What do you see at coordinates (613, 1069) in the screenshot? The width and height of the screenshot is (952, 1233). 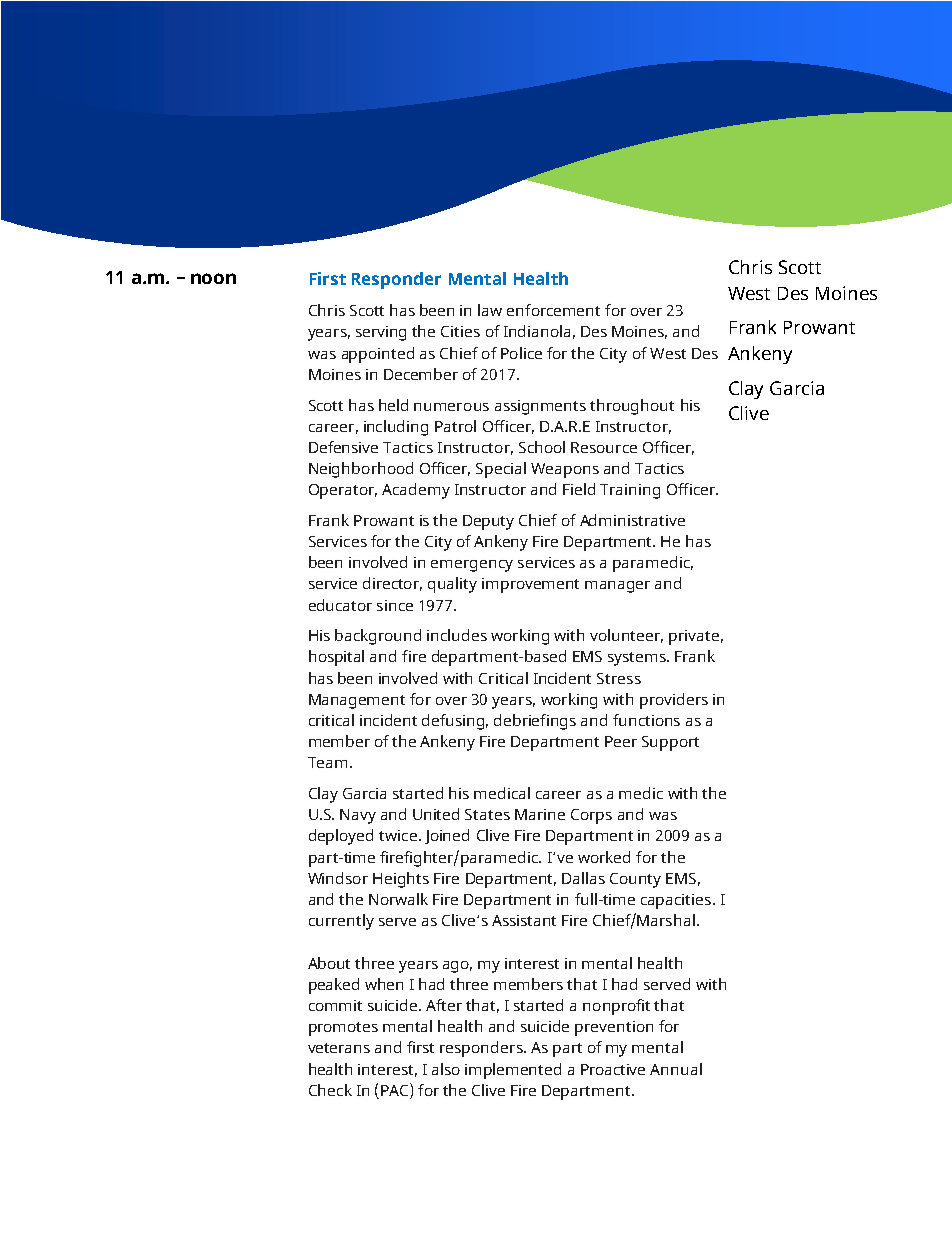 I see `Proactive` at bounding box center [613, 1069].
